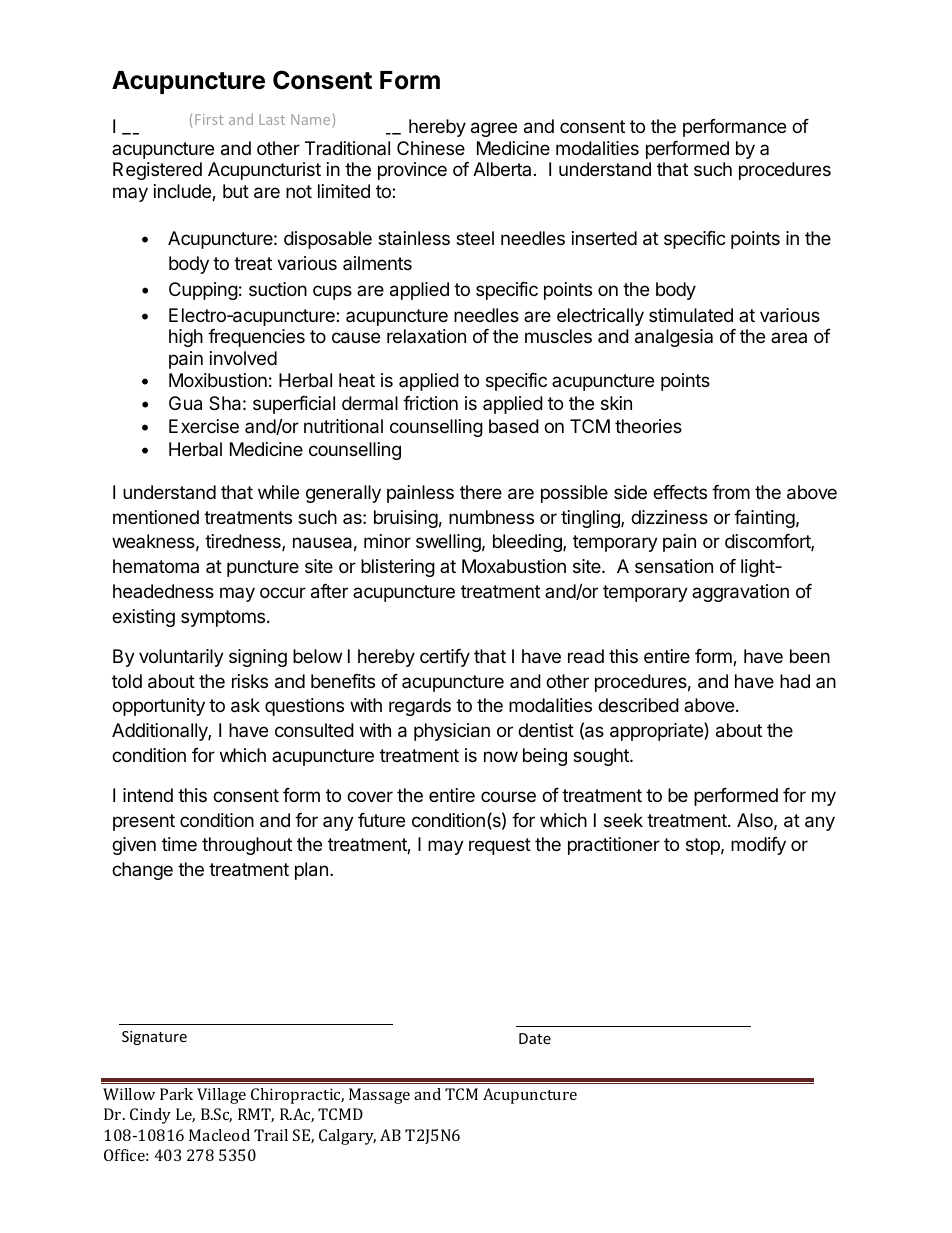 The width and height of the screenshot is (952, 1233). Describe the element at coordinates (604, 238) in the screenshot. I see `inserted` at that location.
